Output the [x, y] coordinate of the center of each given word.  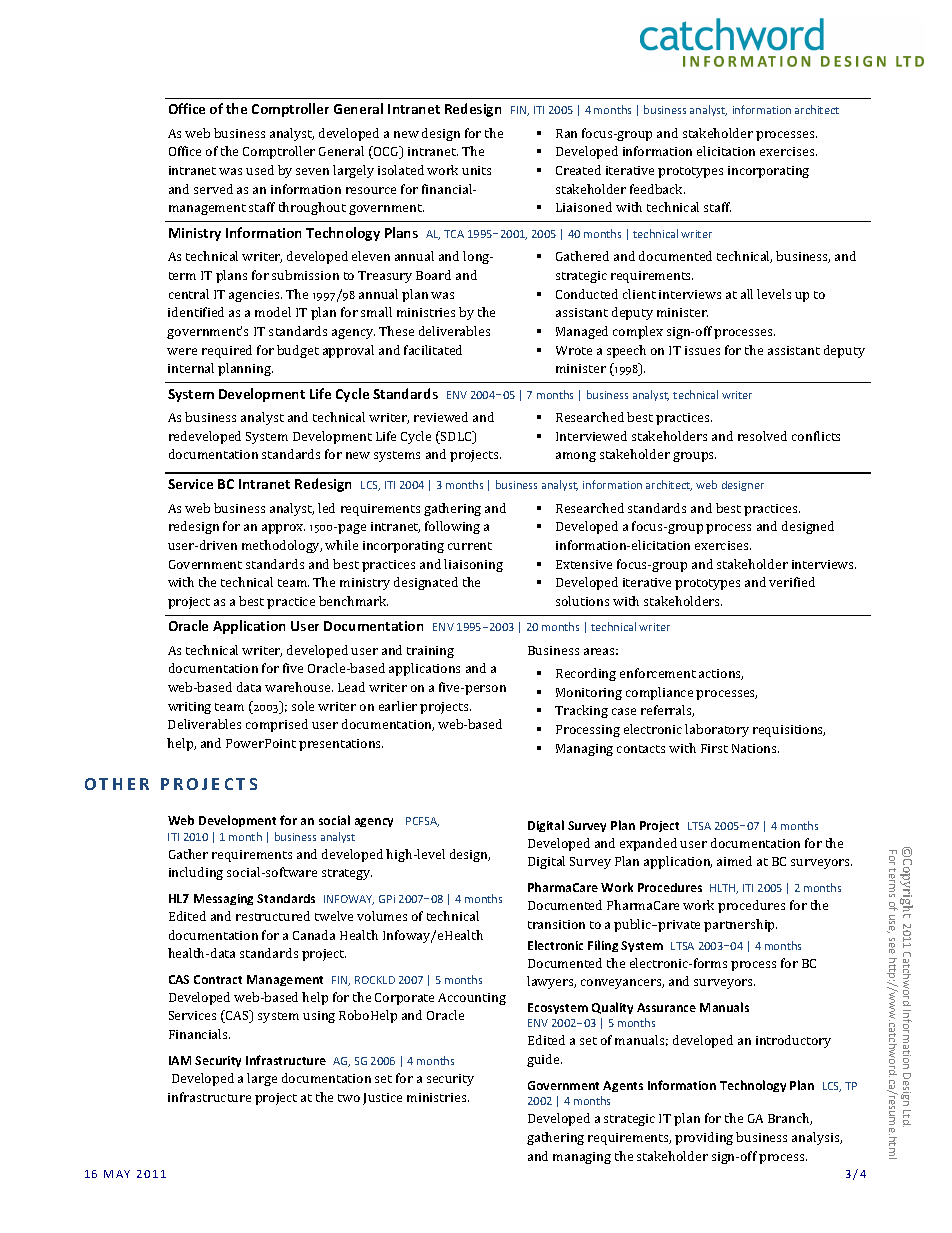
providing [704, 1138]
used [260, 170]
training [430, 652]
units [476, 170]
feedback [657, 189]
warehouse [299, 687]
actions [721, 674]
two [349, 1098]
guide [544, 1060]
